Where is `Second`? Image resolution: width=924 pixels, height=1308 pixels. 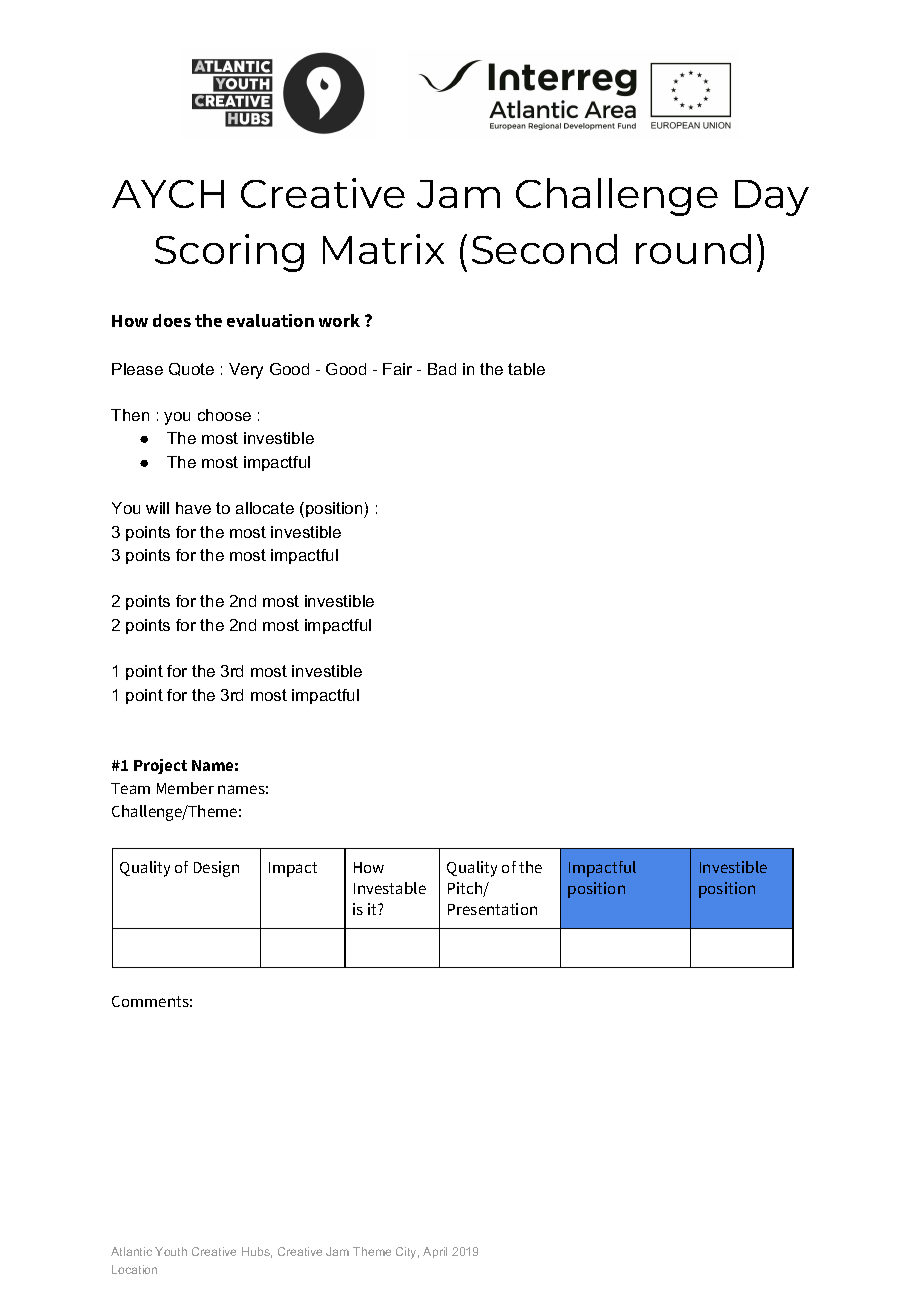
Second is located at coordinates (544, 249).
